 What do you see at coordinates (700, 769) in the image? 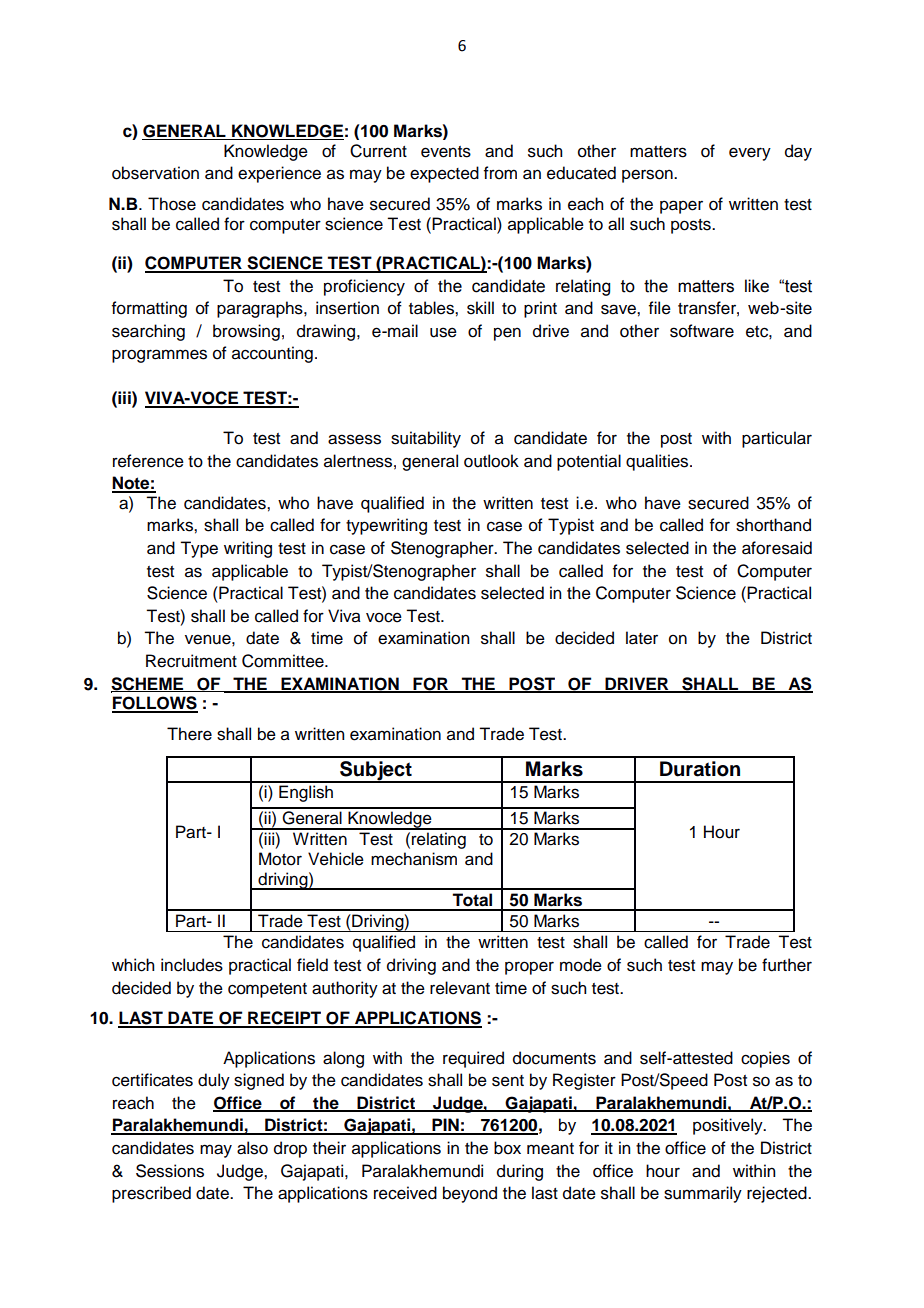
I see `Duration` at bounding box center [700, 769].
